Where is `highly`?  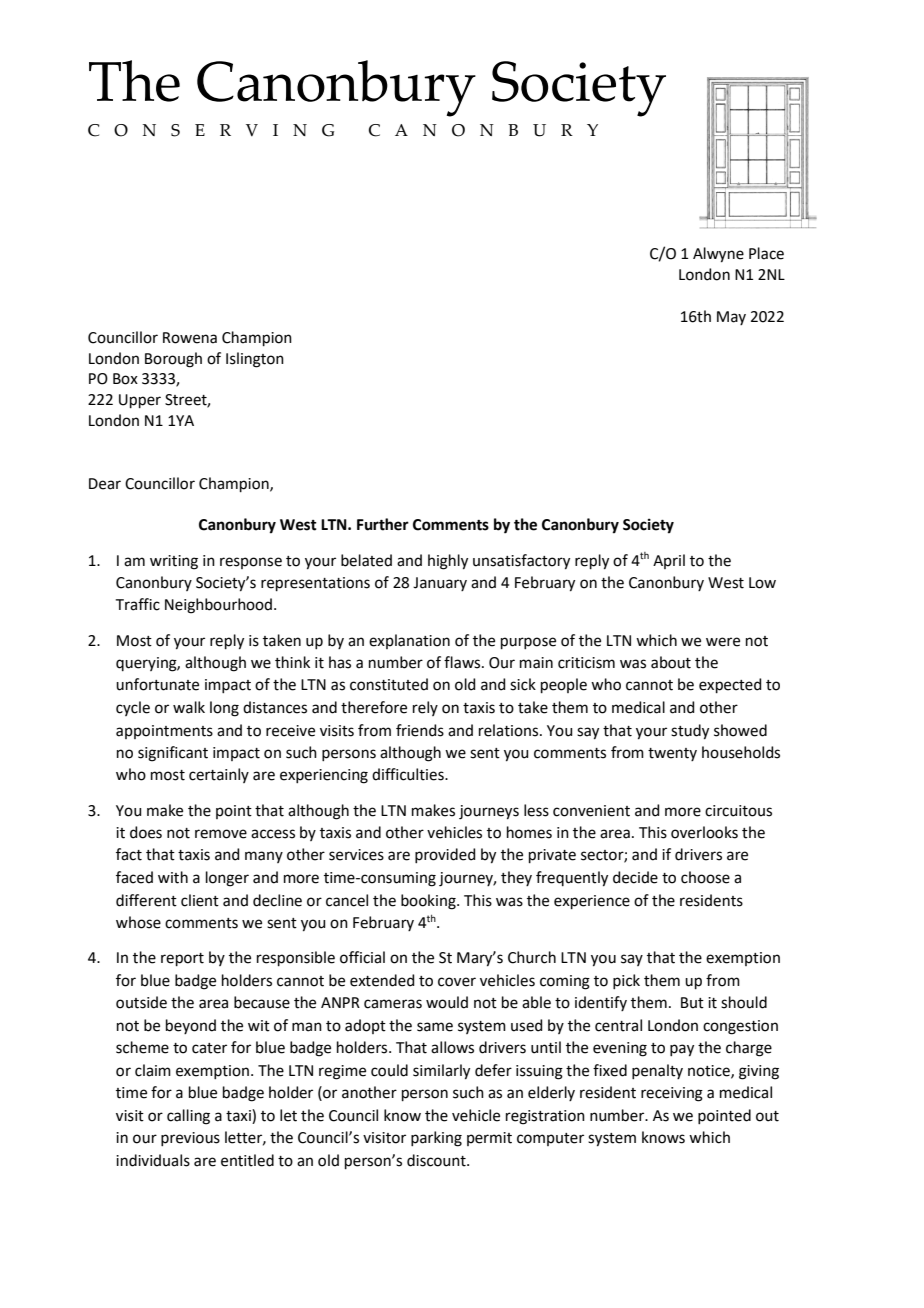
highly is located at coordinates (448, 562).
